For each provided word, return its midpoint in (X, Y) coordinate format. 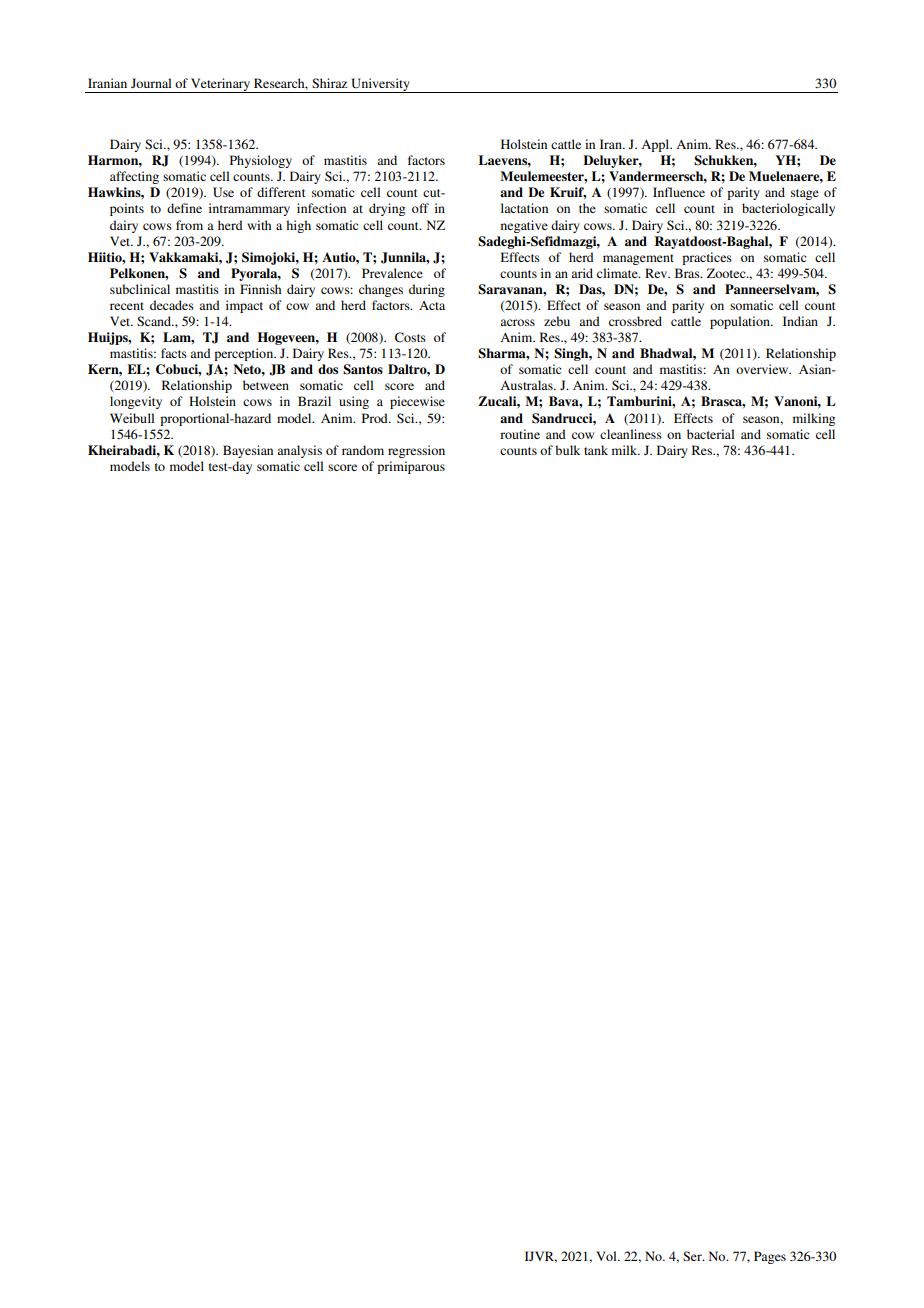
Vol (607, 1256)
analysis (299, 451)
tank (596, 450)
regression (416, 451)
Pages (770, 1257)
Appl (656, 145)
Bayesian (248, 451)
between (266, 385)
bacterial (710, 434)
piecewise (417, 402)
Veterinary (221, 85)
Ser (693, 1256)
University (380, 85)
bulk (567, 450)
